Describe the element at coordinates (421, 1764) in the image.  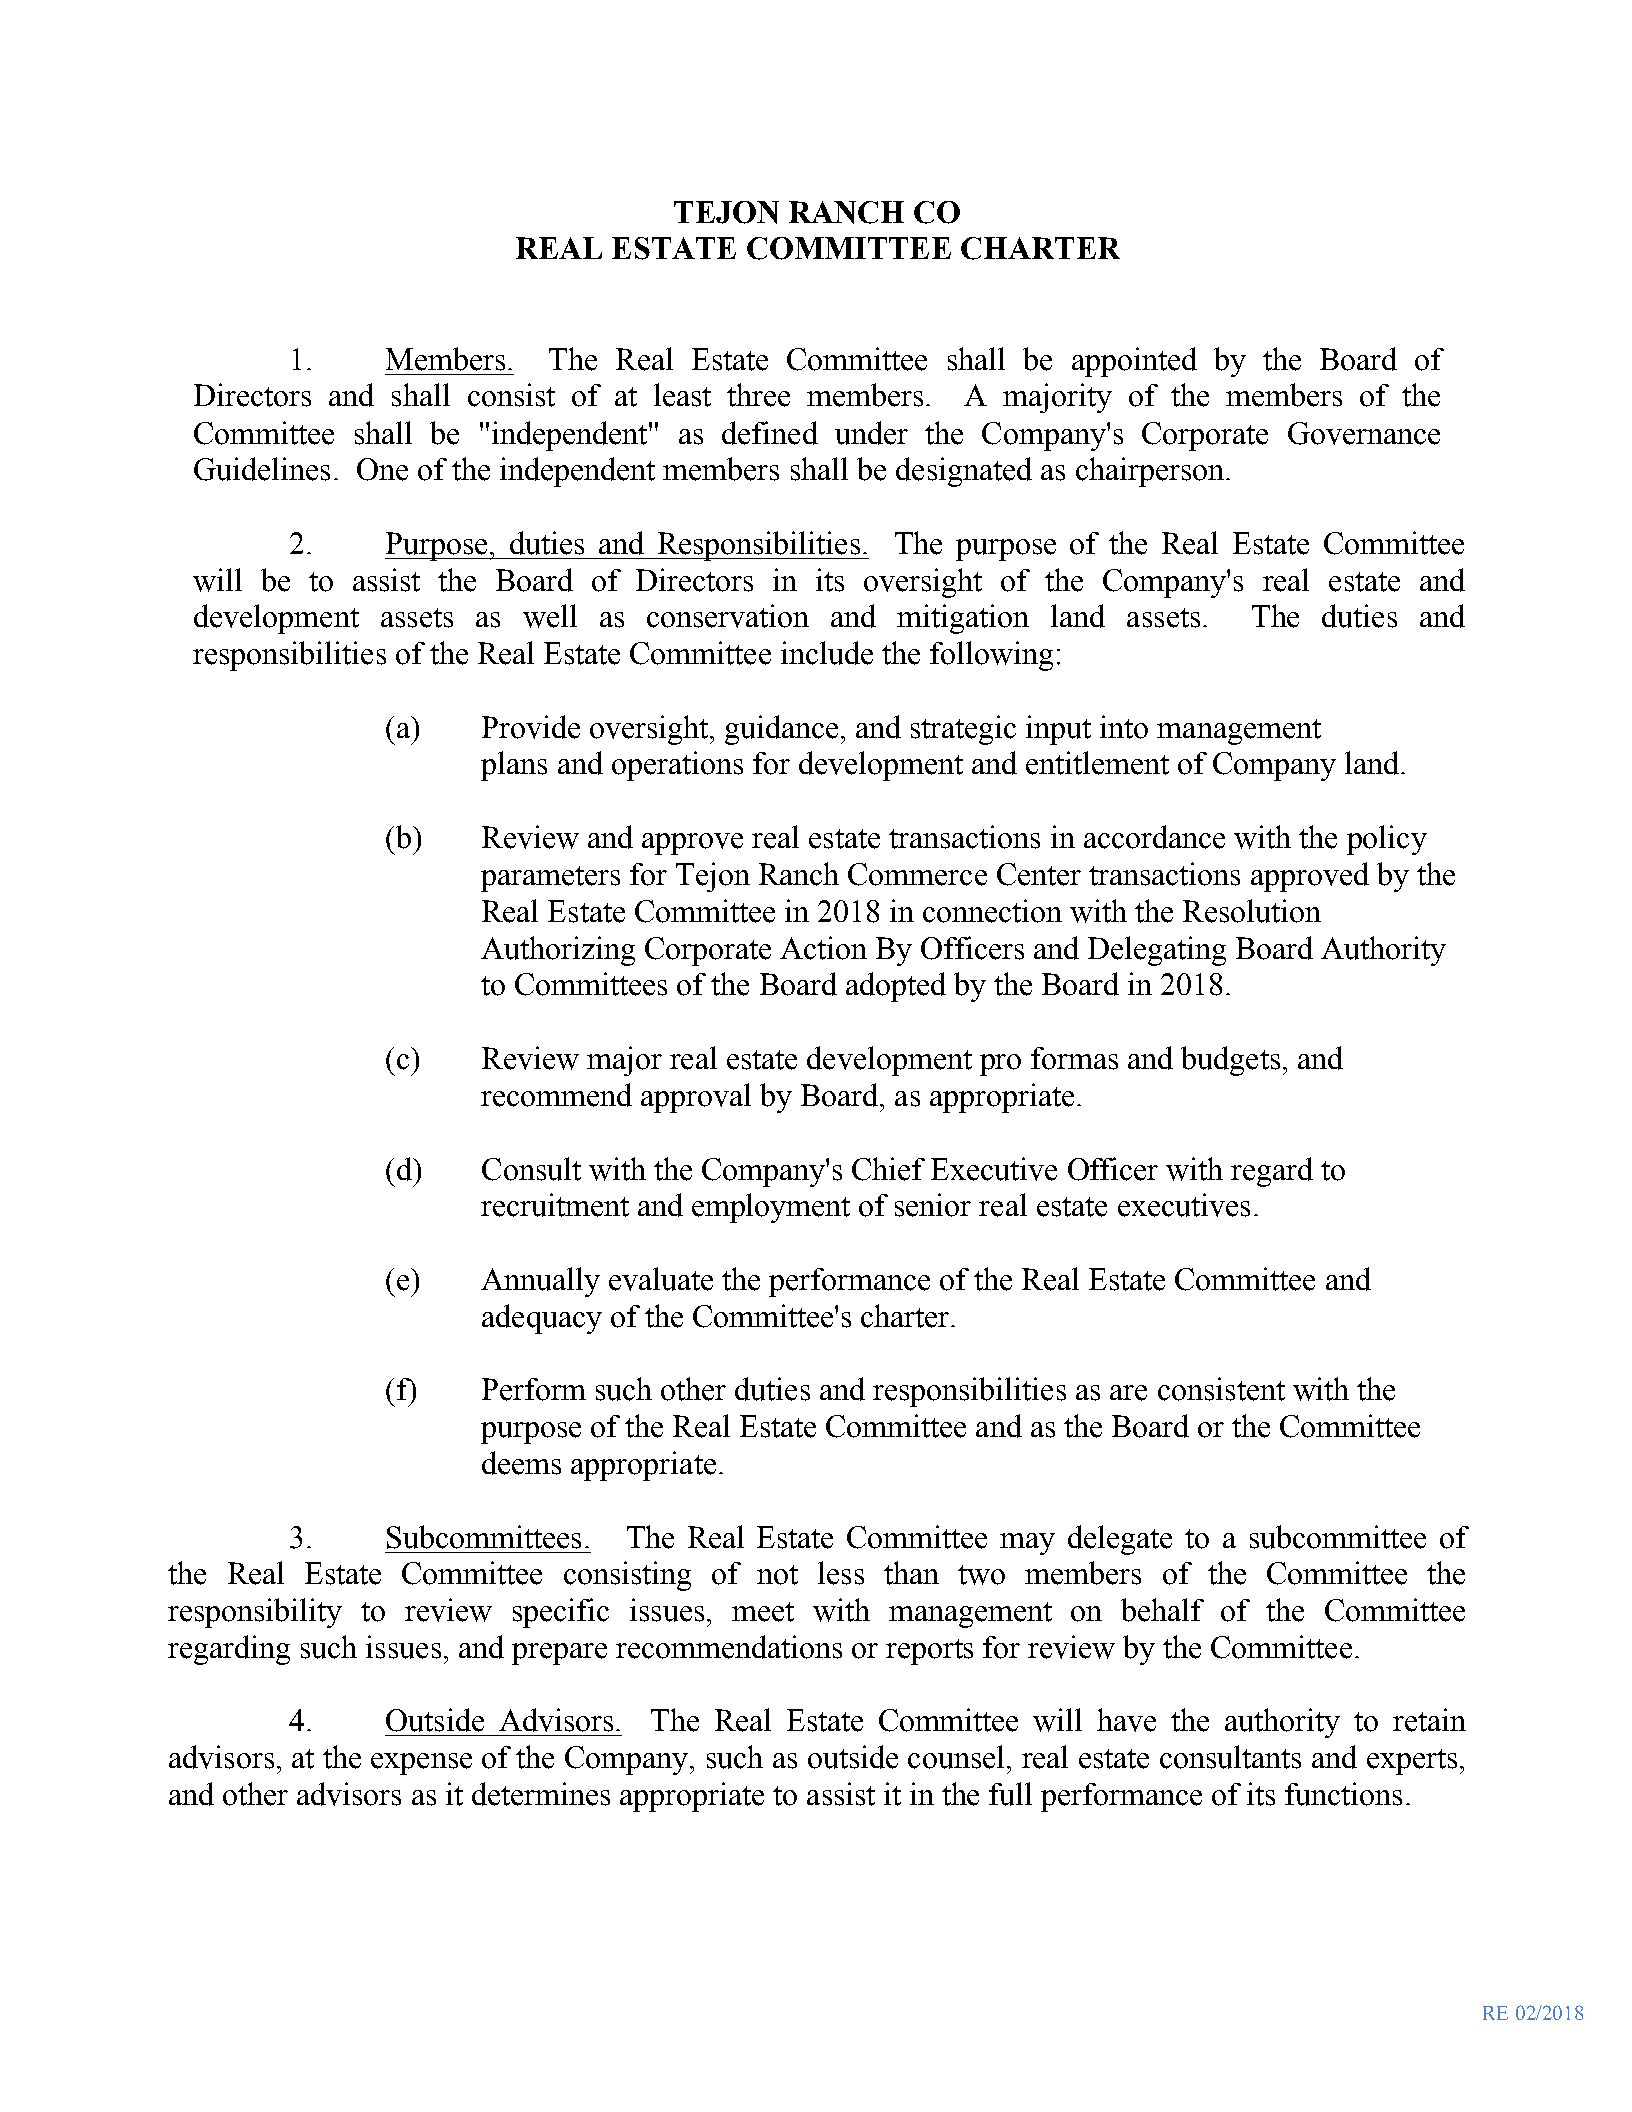
I see `expense` at that location.
